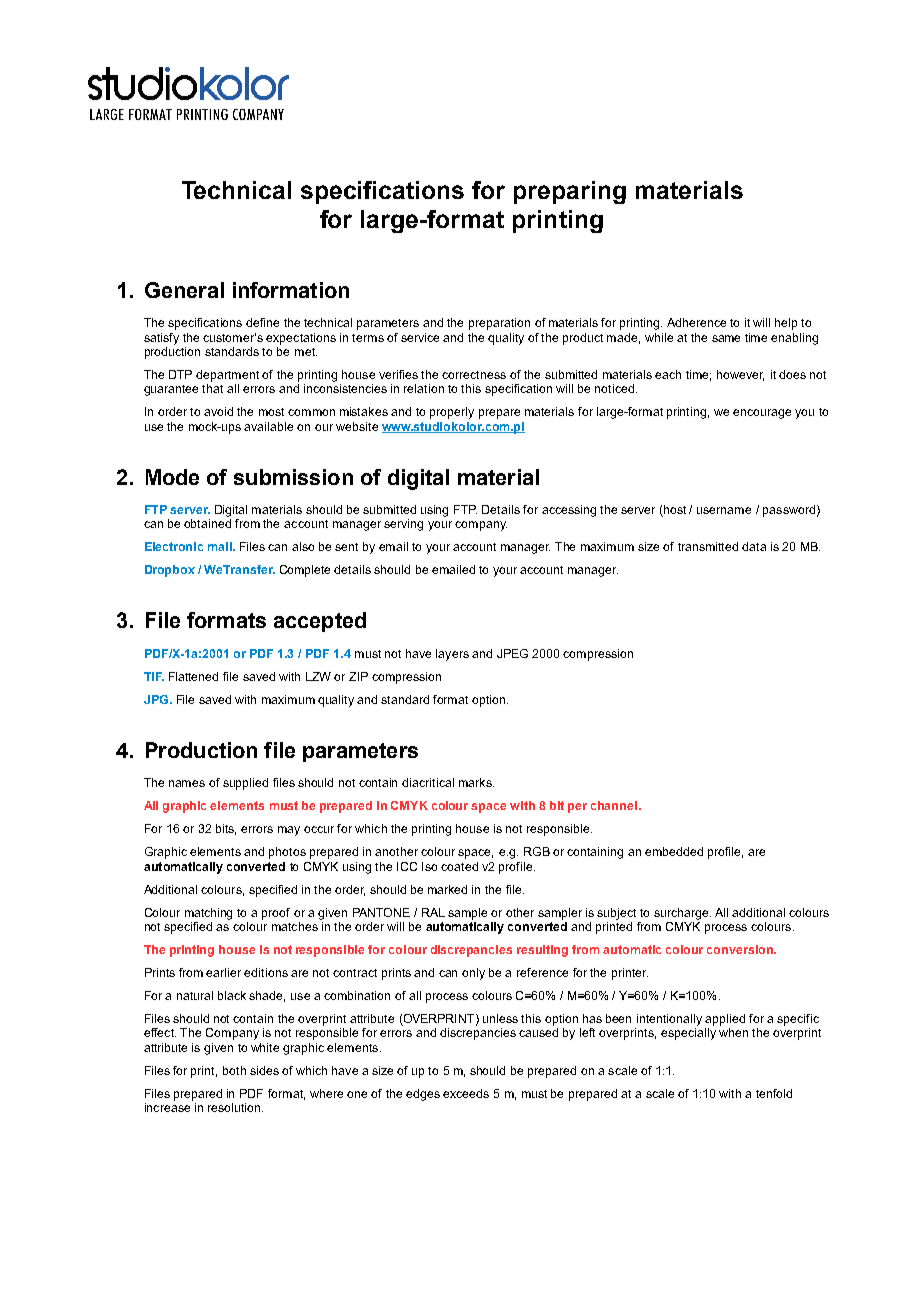 This screenshot has width=924, height=1308. What do you see at coordinates (614, 805) in the screenshot?
I see `channel` at bounding box center [614, 805].
